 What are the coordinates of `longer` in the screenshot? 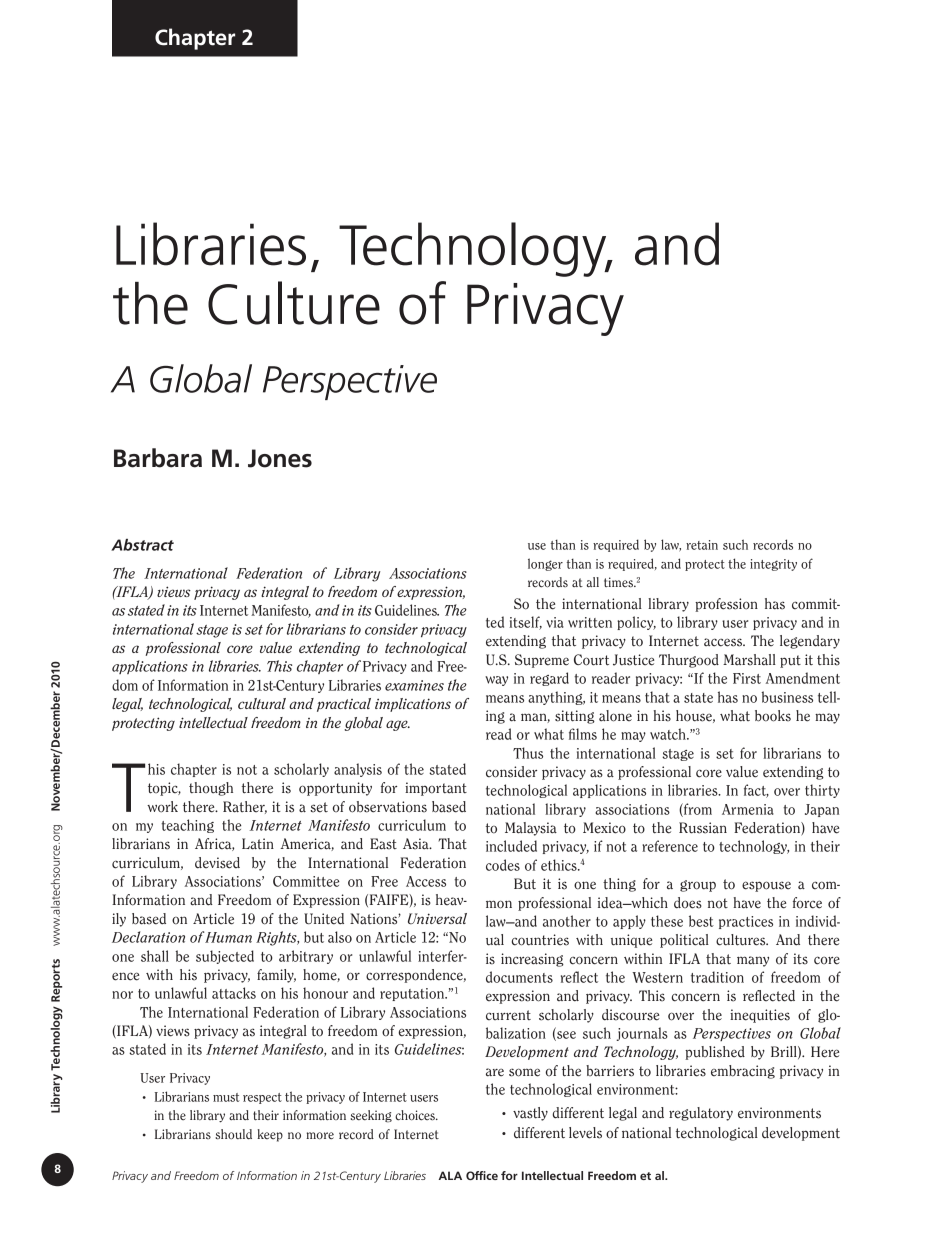 It's located at (545, 564).
